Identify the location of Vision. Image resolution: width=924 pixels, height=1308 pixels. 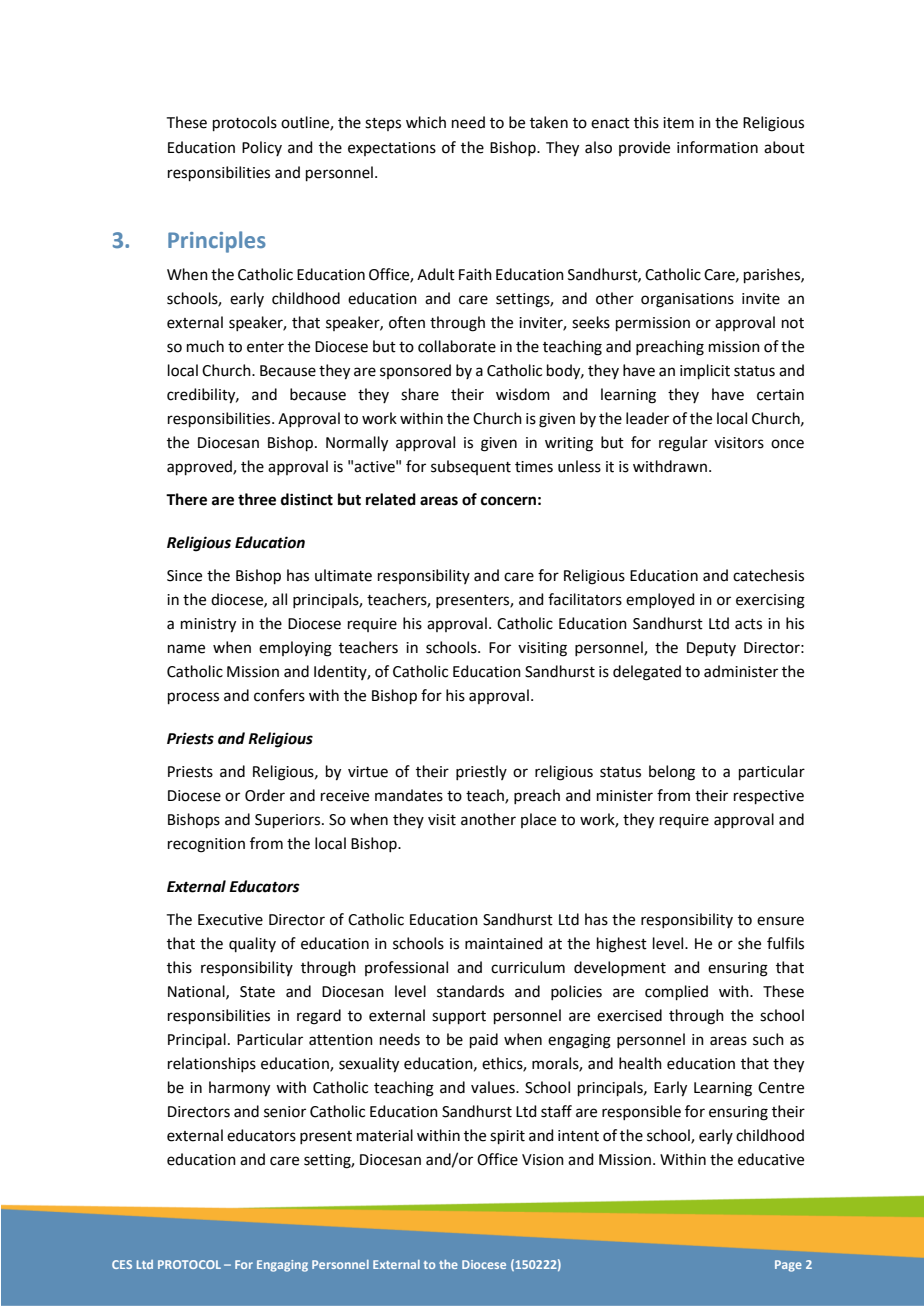
(543, 1160).
